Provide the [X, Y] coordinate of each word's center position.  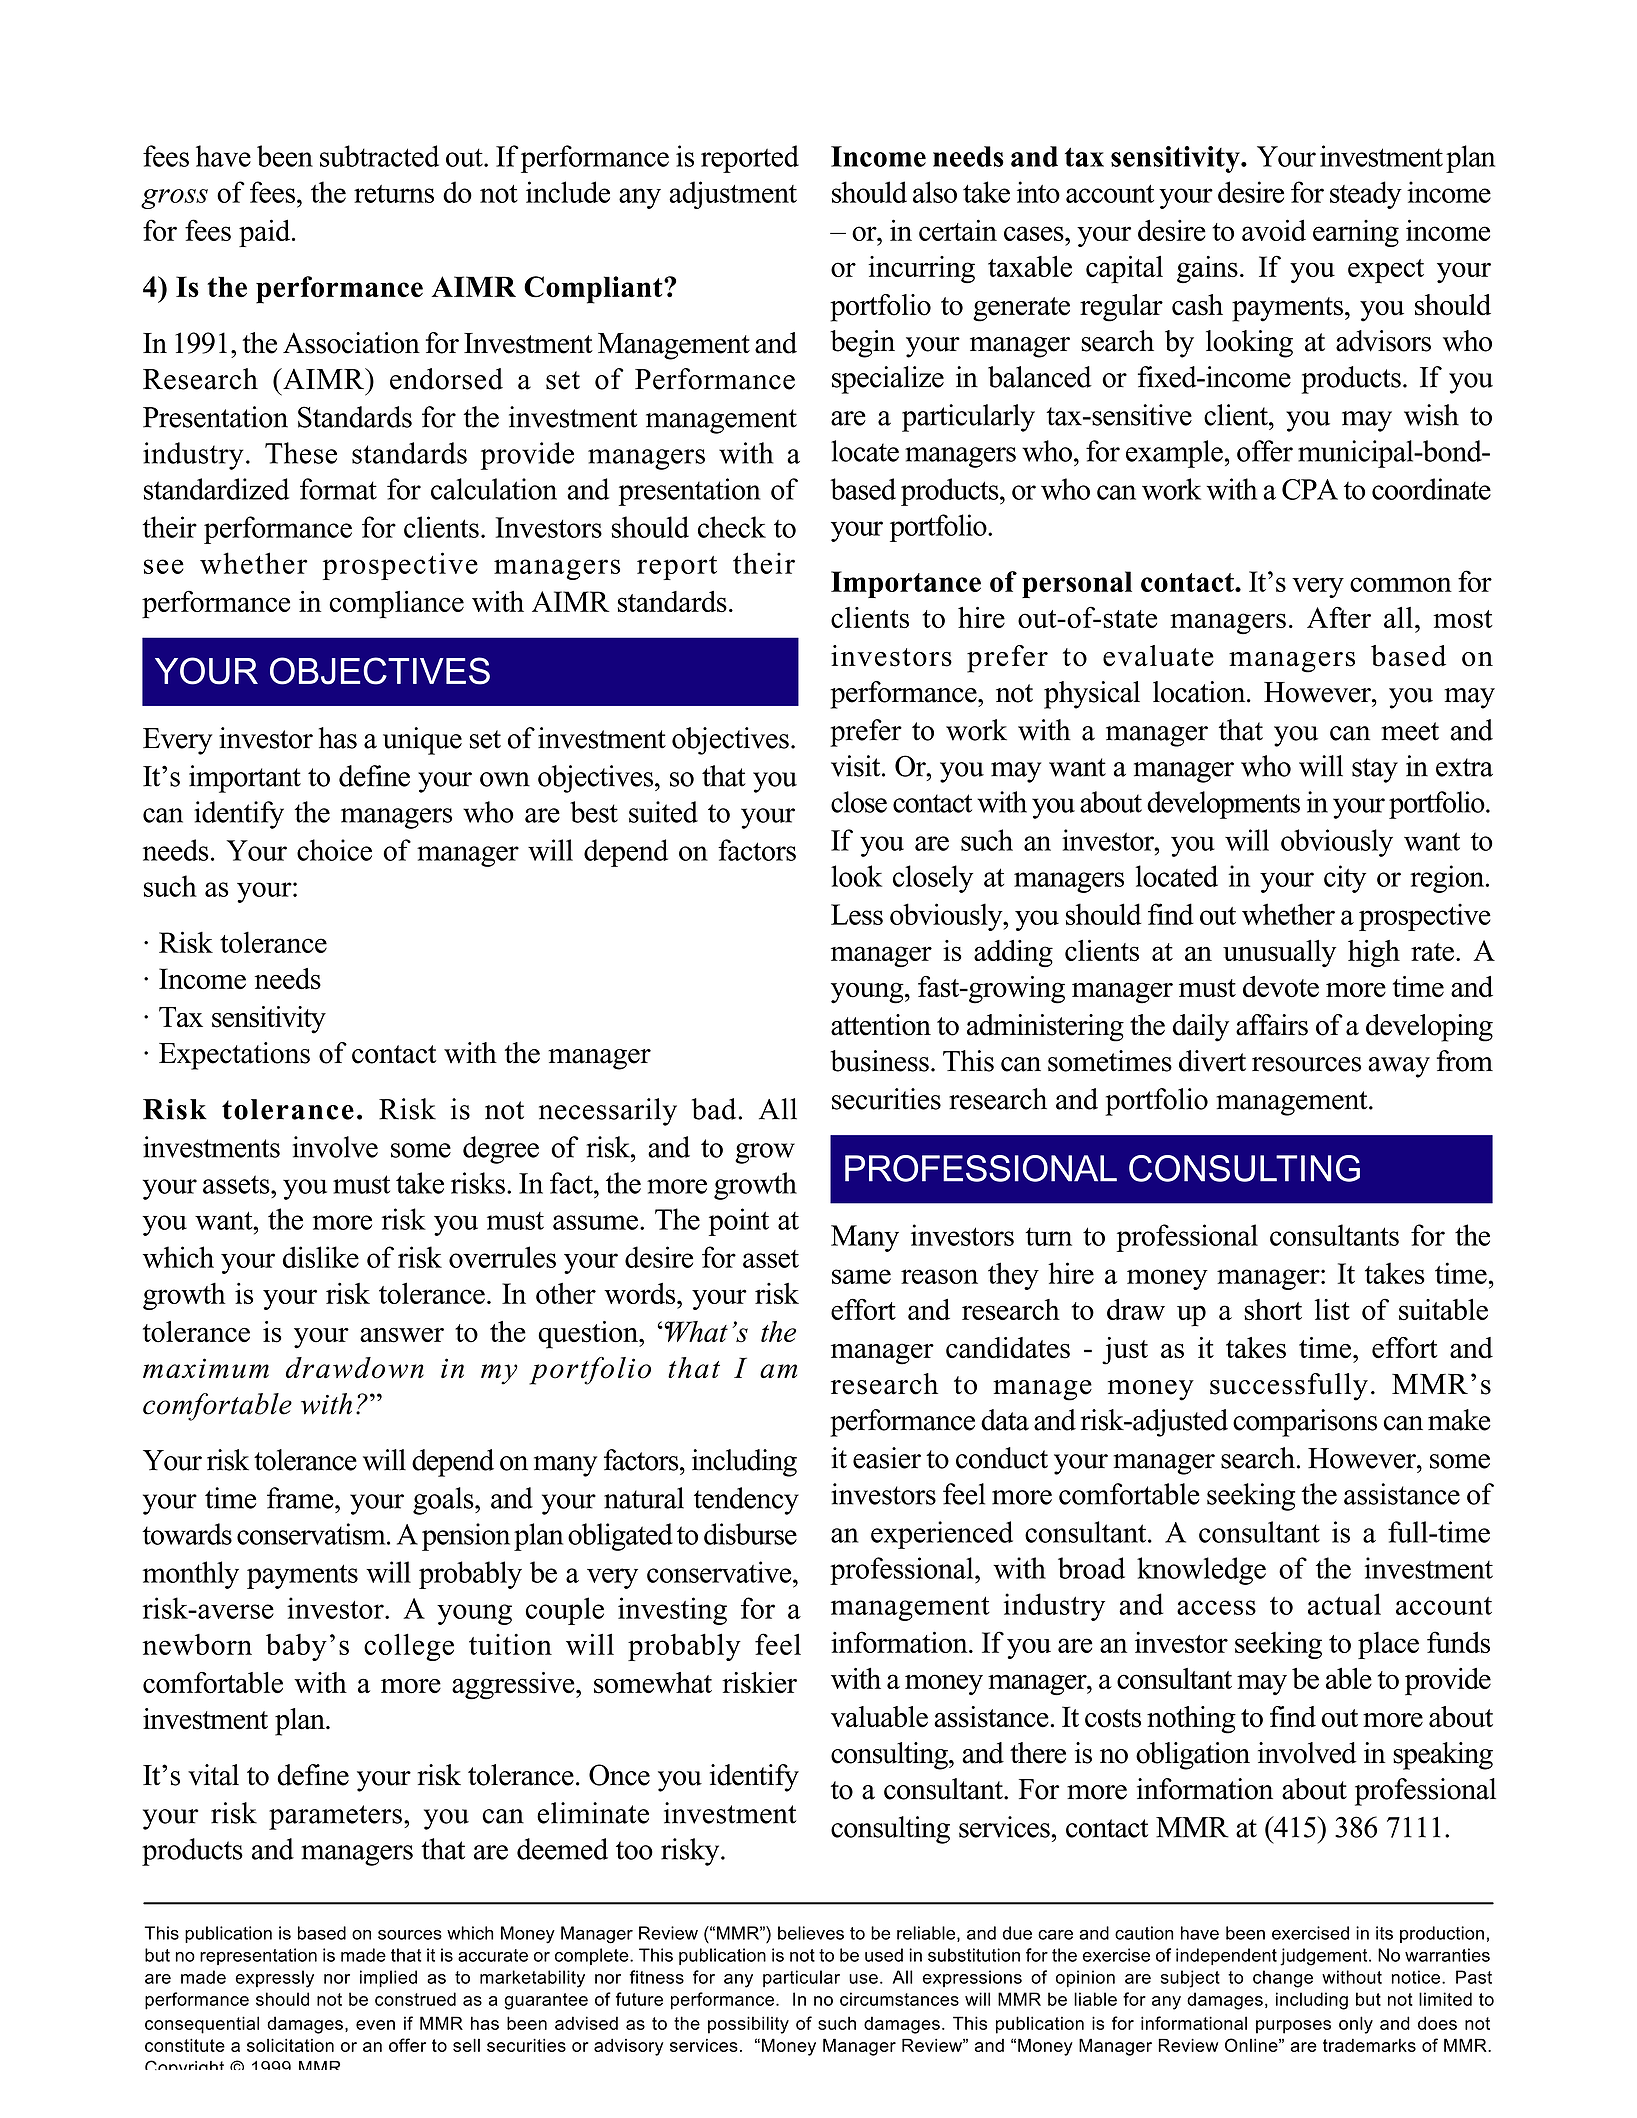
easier [887, 1458]
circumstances [899, 1999]
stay [1375, 770]
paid [266, 233]
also [935, 192]
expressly [275, 1979]
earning [1356, 233]
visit [857, 766]
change [1283, 1979]
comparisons [1305, 1423]
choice [334, 850]
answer [402, 1335]
